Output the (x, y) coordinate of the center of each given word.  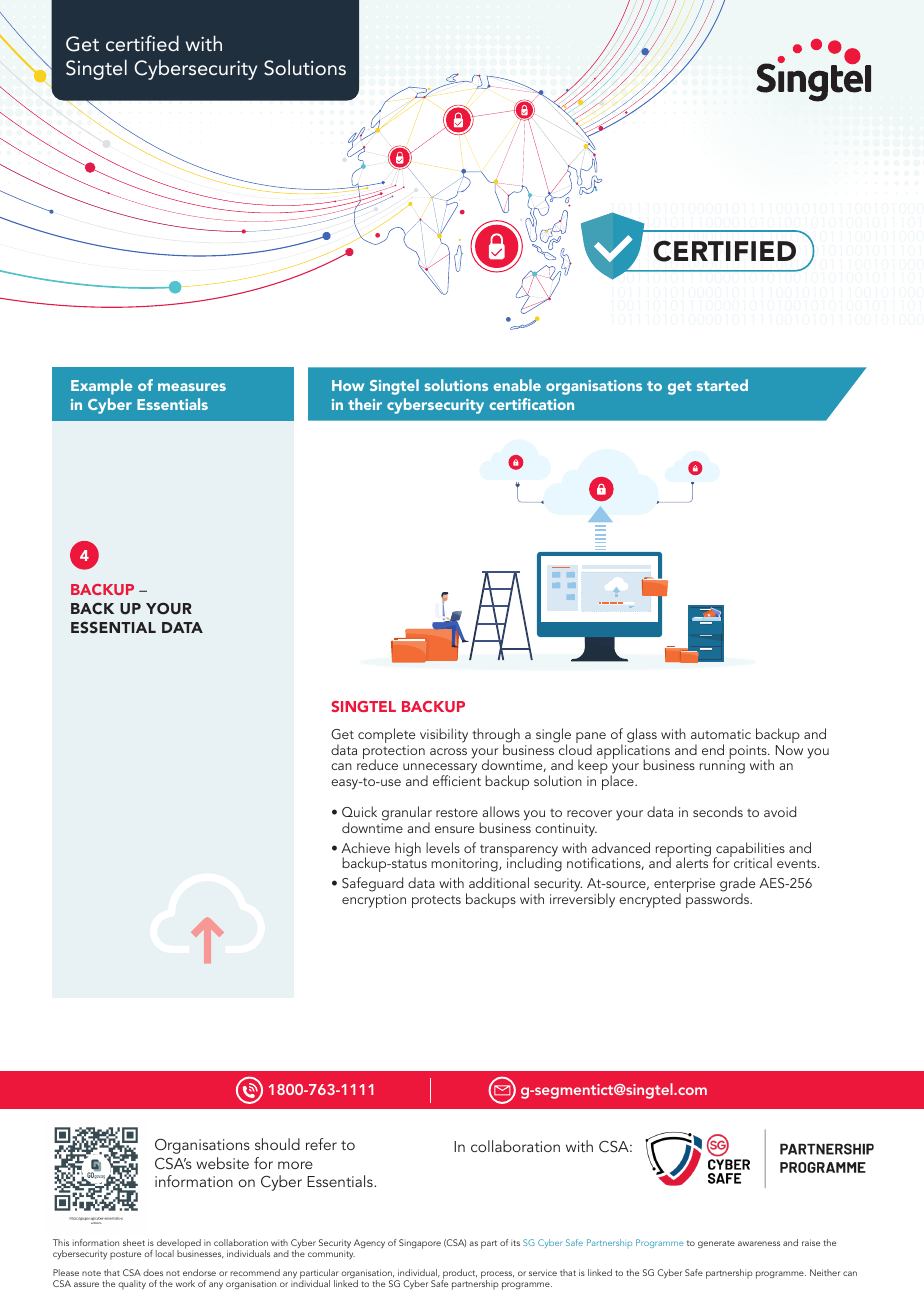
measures (192, 387)
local (165, 1253)
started (722, 385)
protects (436, 901)
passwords (718, 899)
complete (386, 737)
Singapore (420, 1244)
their (365, 404)
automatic (721, 734)
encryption (374, 901)
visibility (444, 735)
